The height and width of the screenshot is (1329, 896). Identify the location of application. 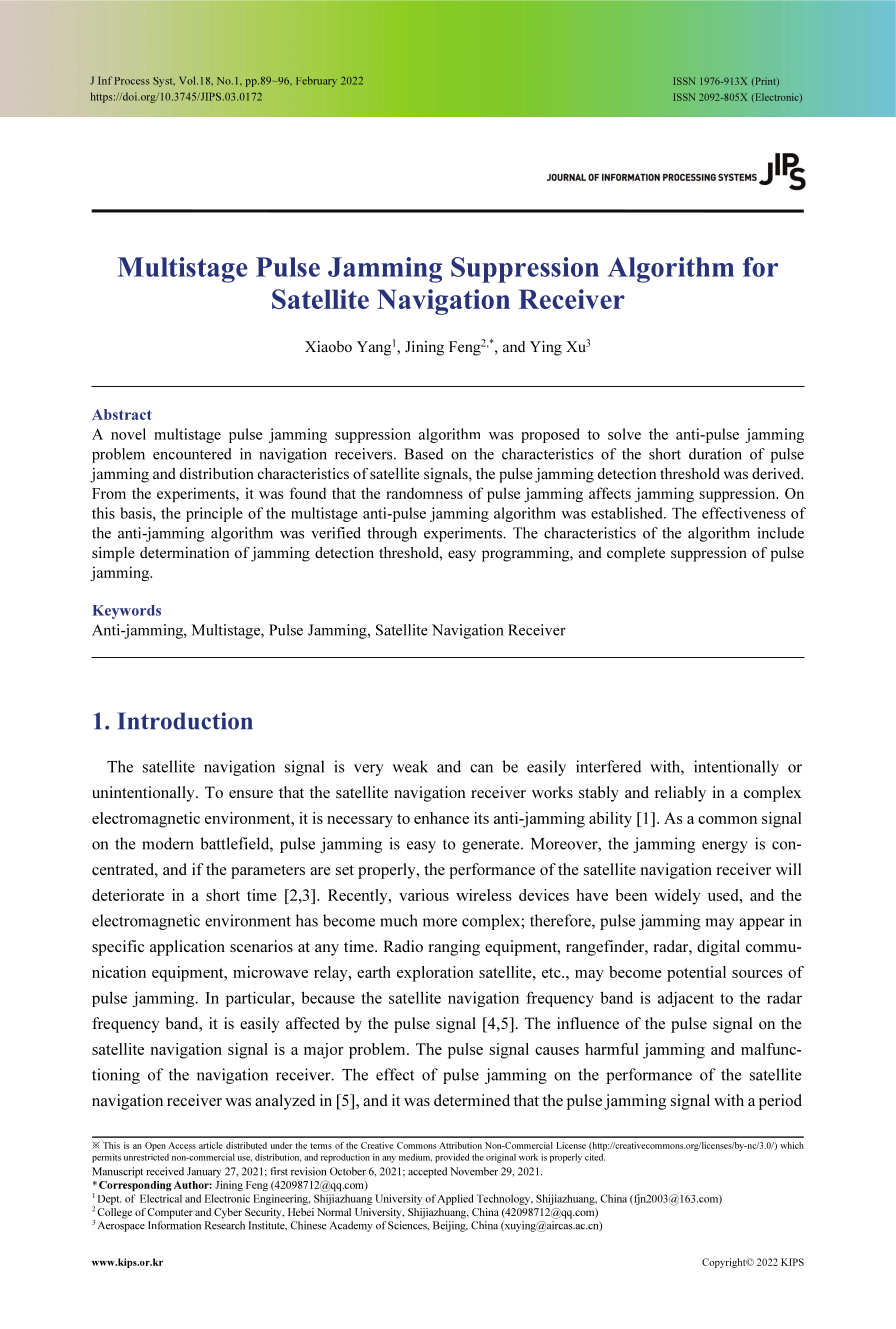
(187, 948).
